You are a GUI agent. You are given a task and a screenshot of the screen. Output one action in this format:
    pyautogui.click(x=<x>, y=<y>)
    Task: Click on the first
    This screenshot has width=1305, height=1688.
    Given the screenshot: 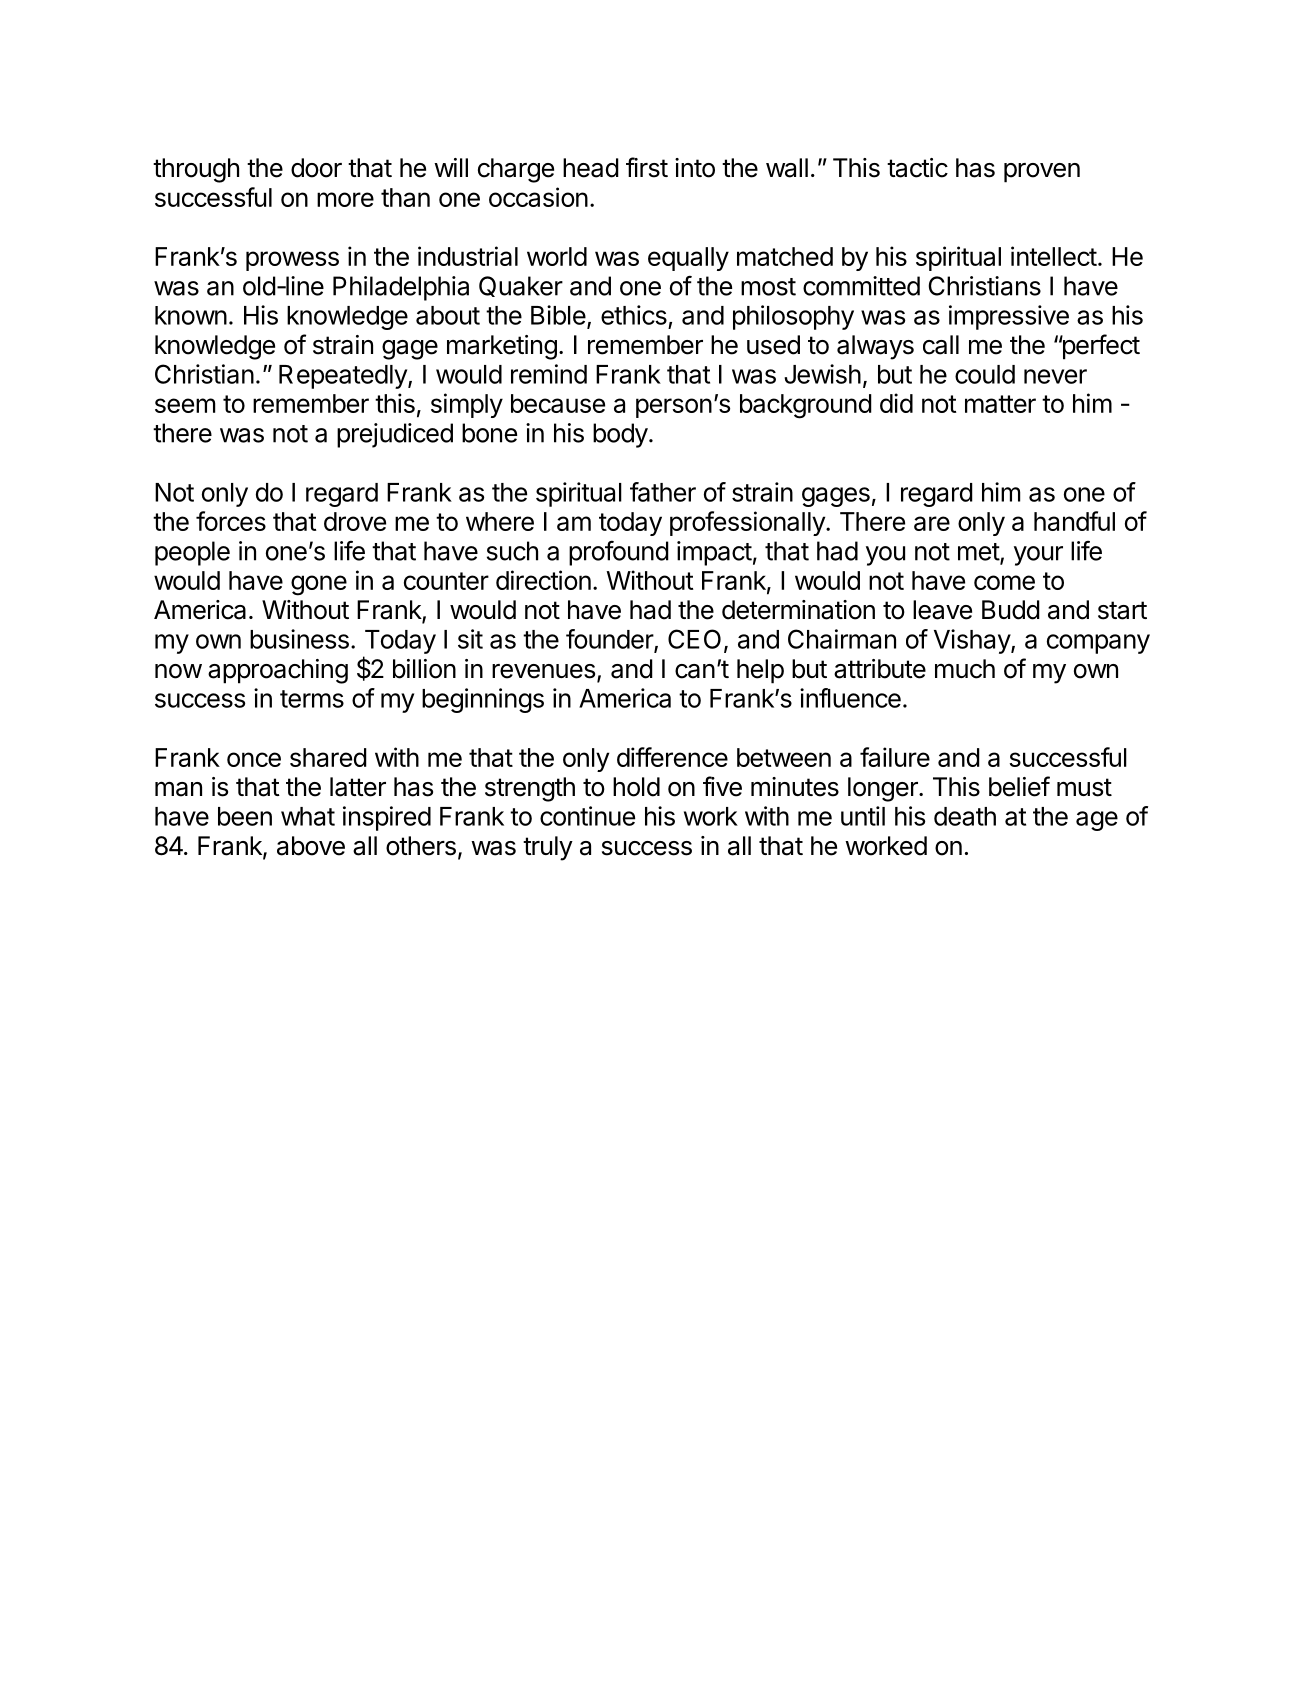 What is the action you would take?
    pyautogui.click(x=647, y=167)
